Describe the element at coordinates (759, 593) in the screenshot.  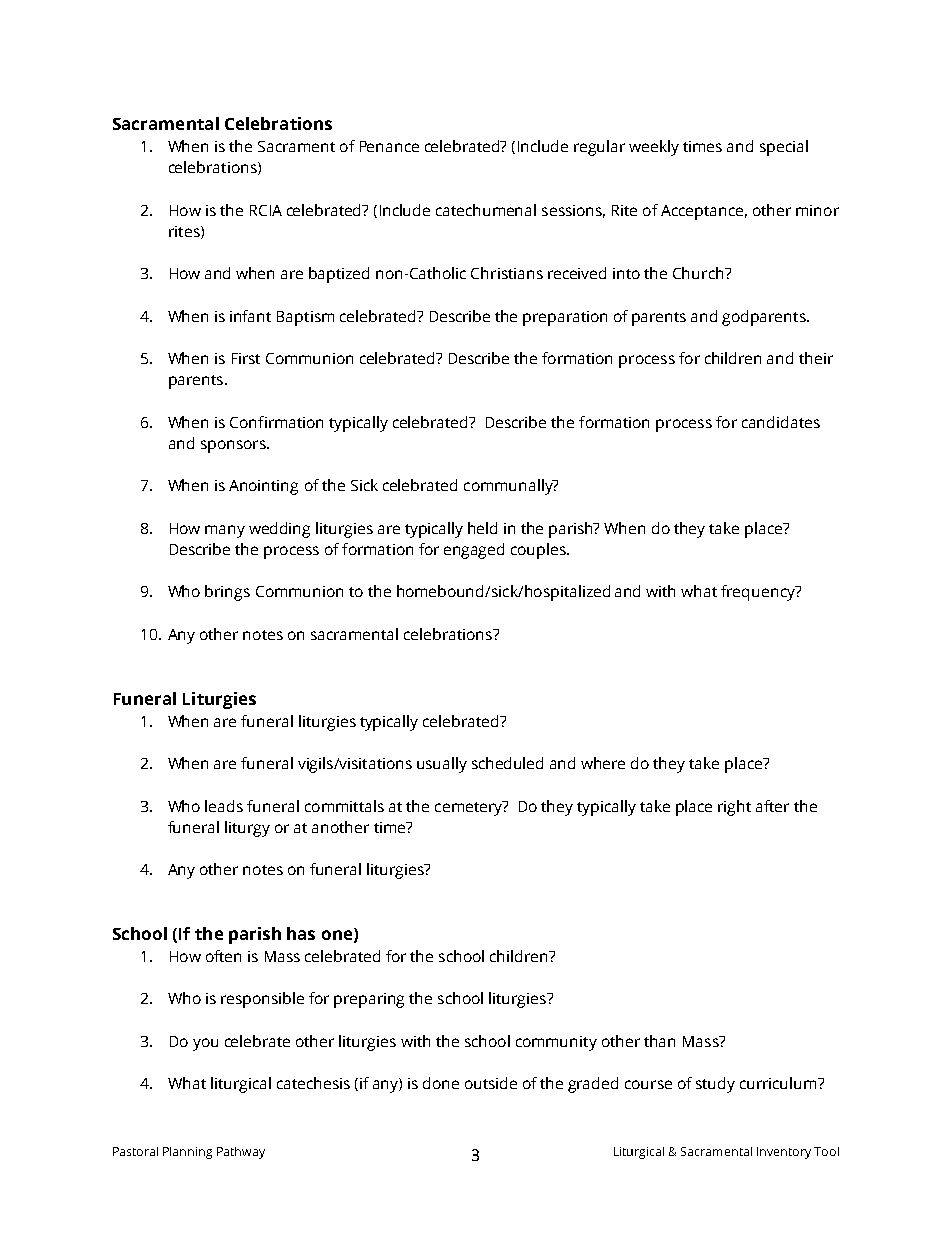
I see `frequency` at that location.
